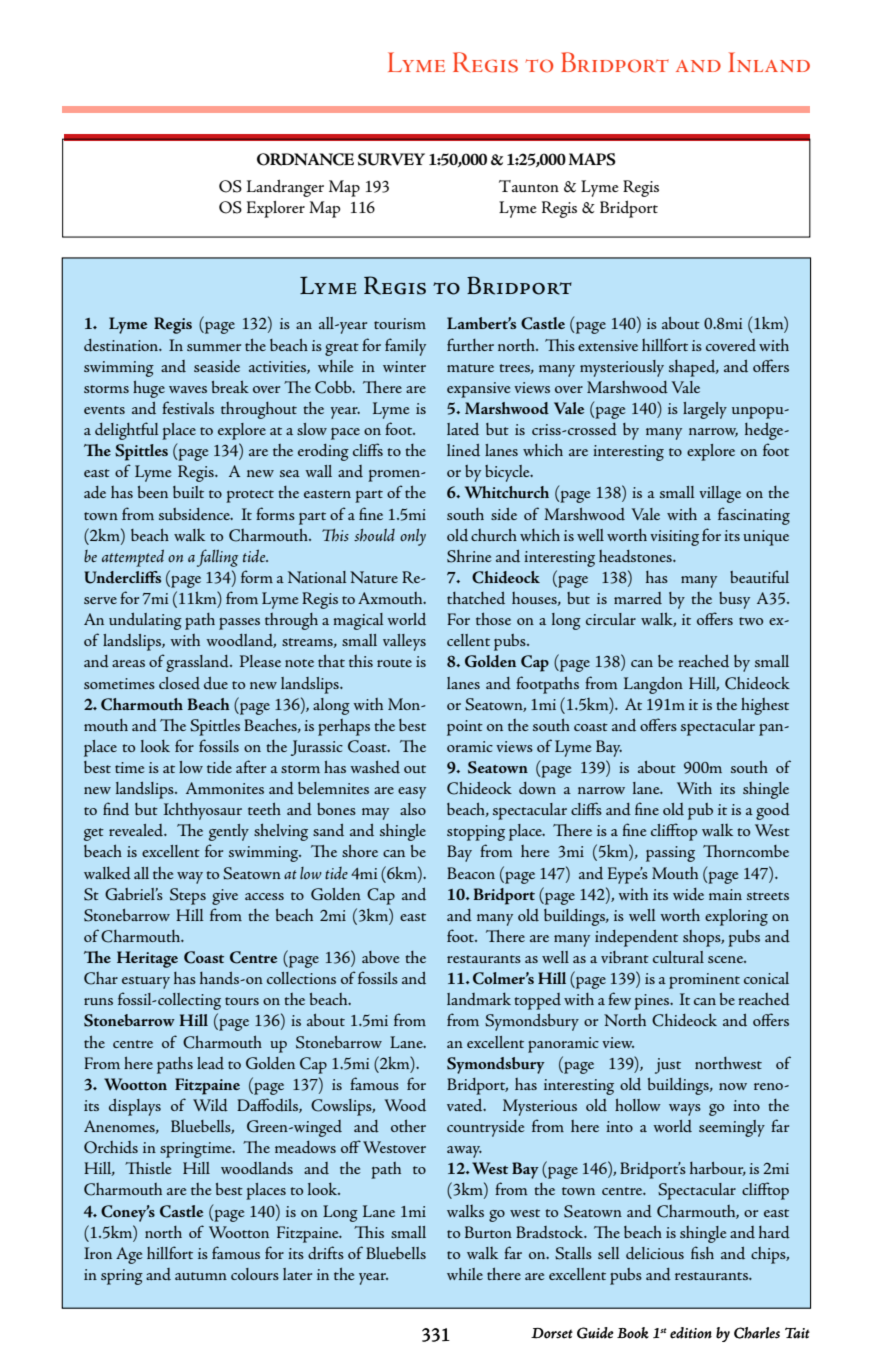 This screenshot has height=1372, width=872. What do you see at coordinates (305, 159) in the screenshot?
I see `ORDNANCE` at bounding box center [305, 159].
